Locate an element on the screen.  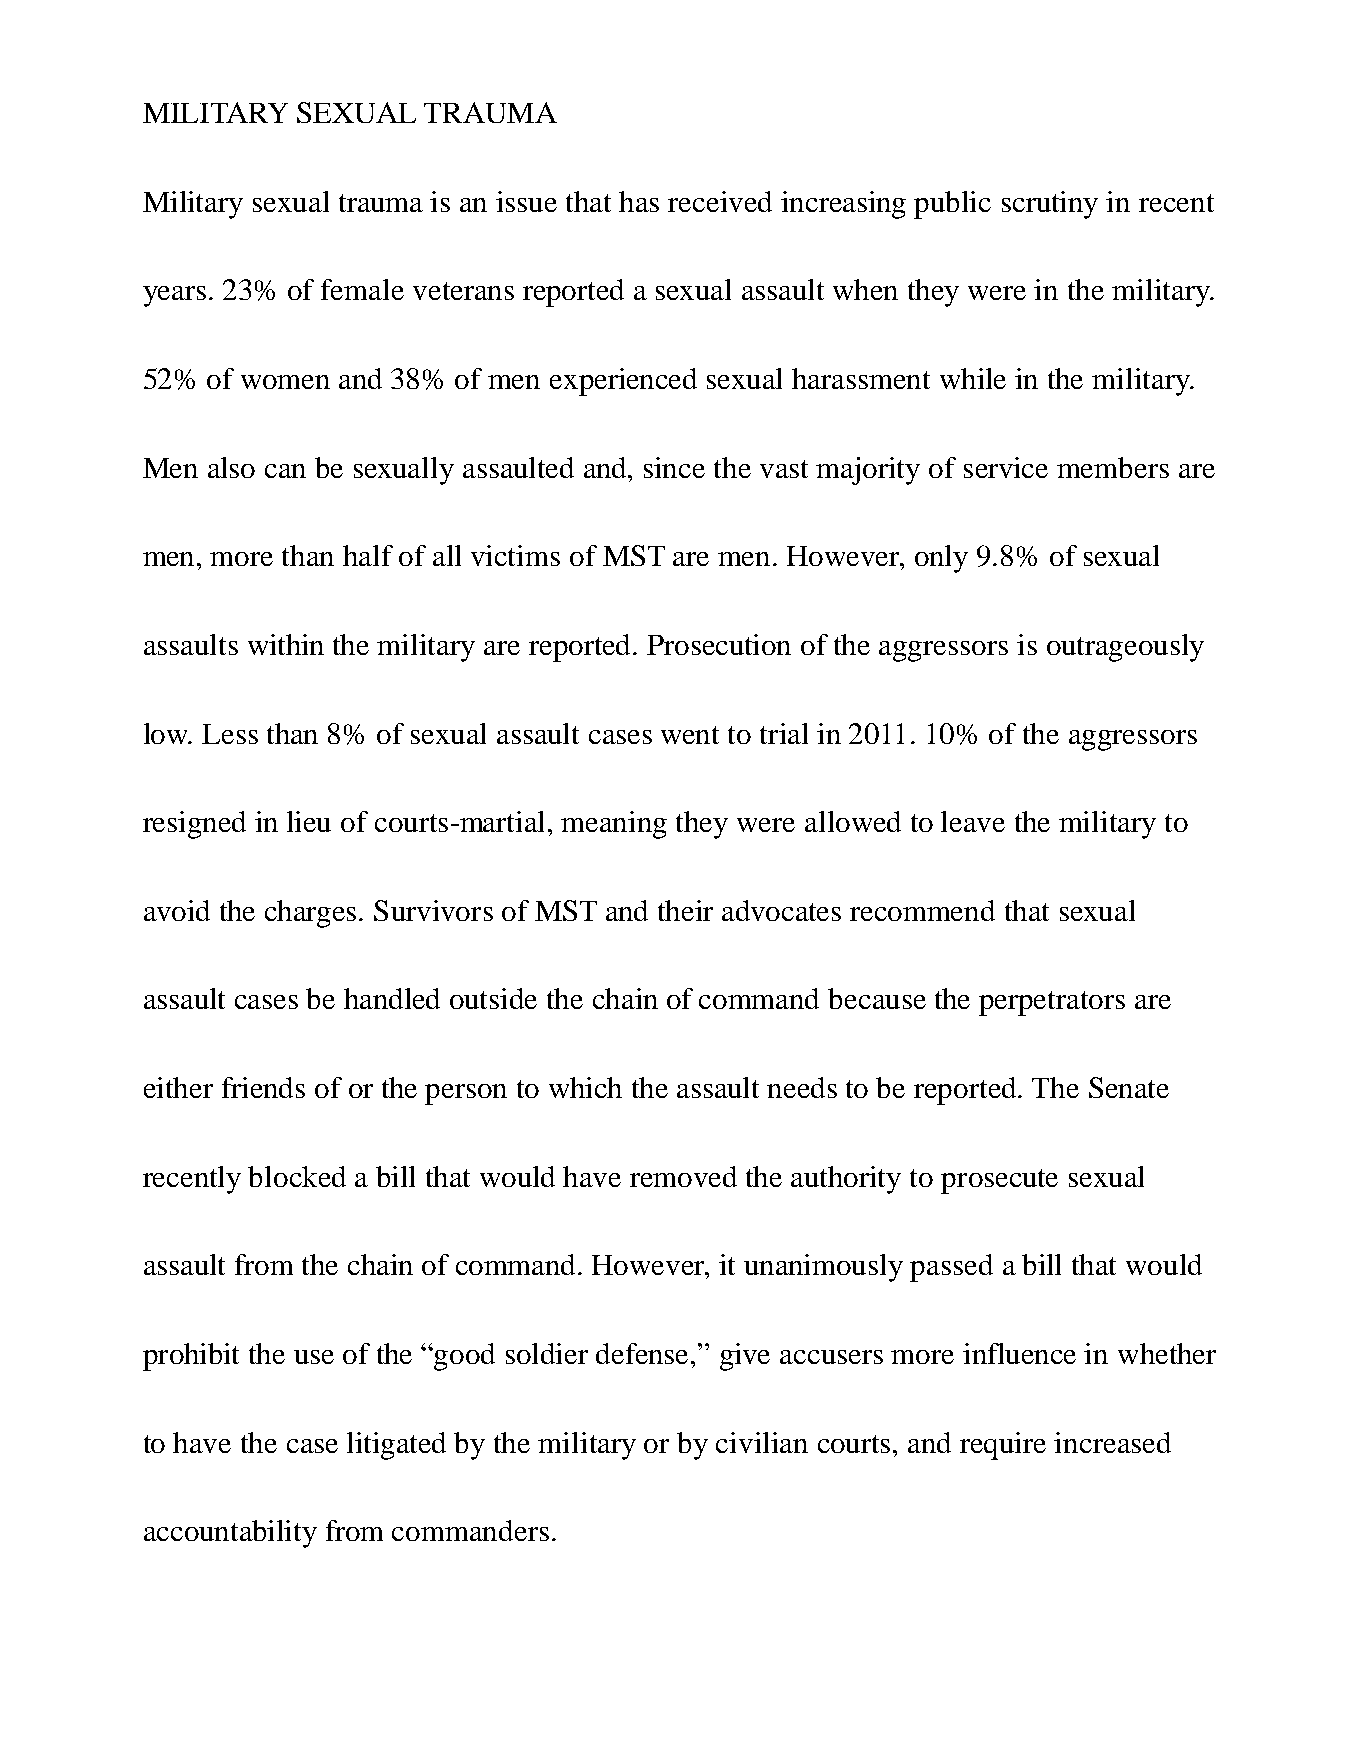
female is located at coordinates (362, 289).
